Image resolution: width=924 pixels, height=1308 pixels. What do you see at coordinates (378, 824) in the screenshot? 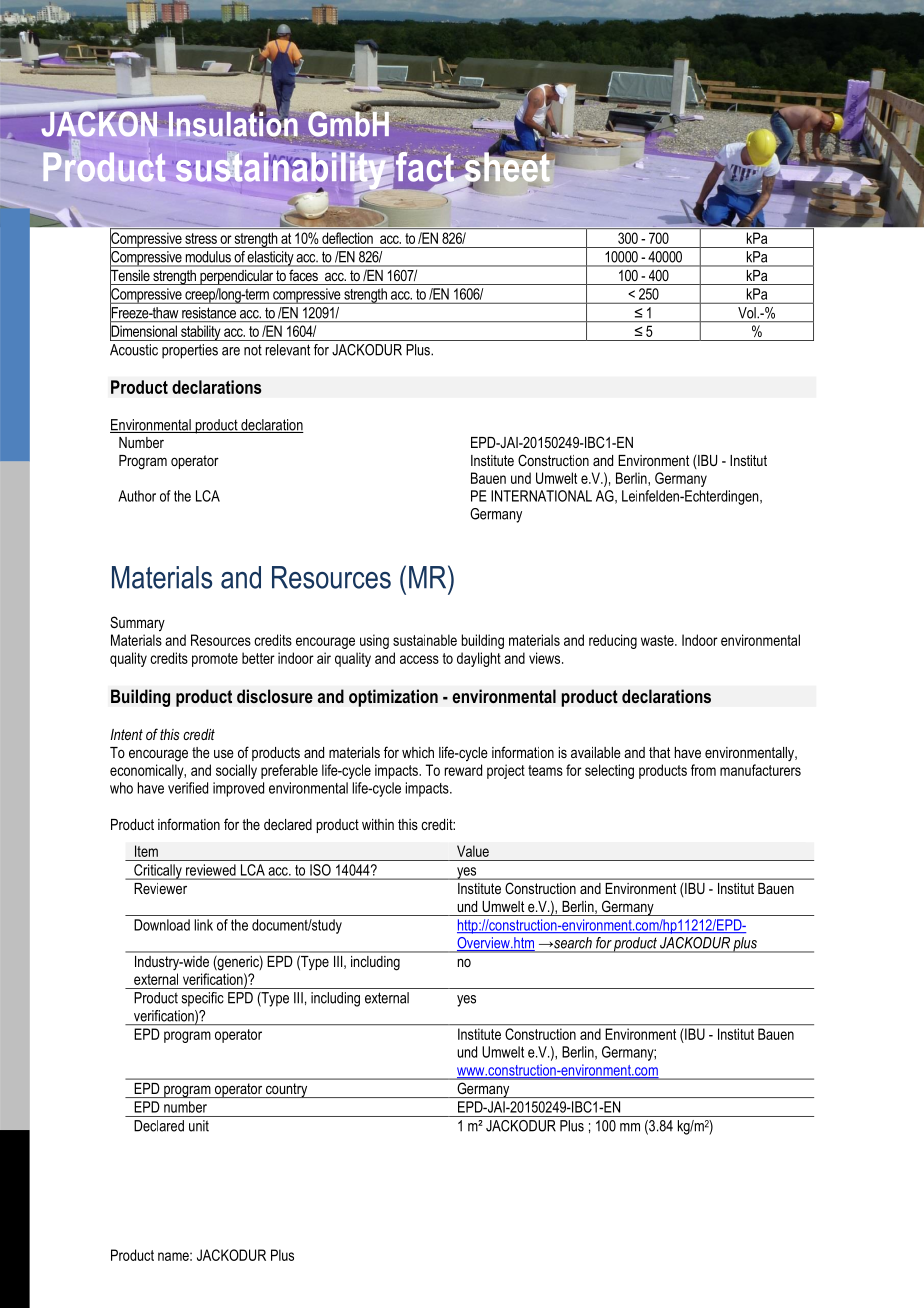
I see `within` at bounding box center [378, 824].
